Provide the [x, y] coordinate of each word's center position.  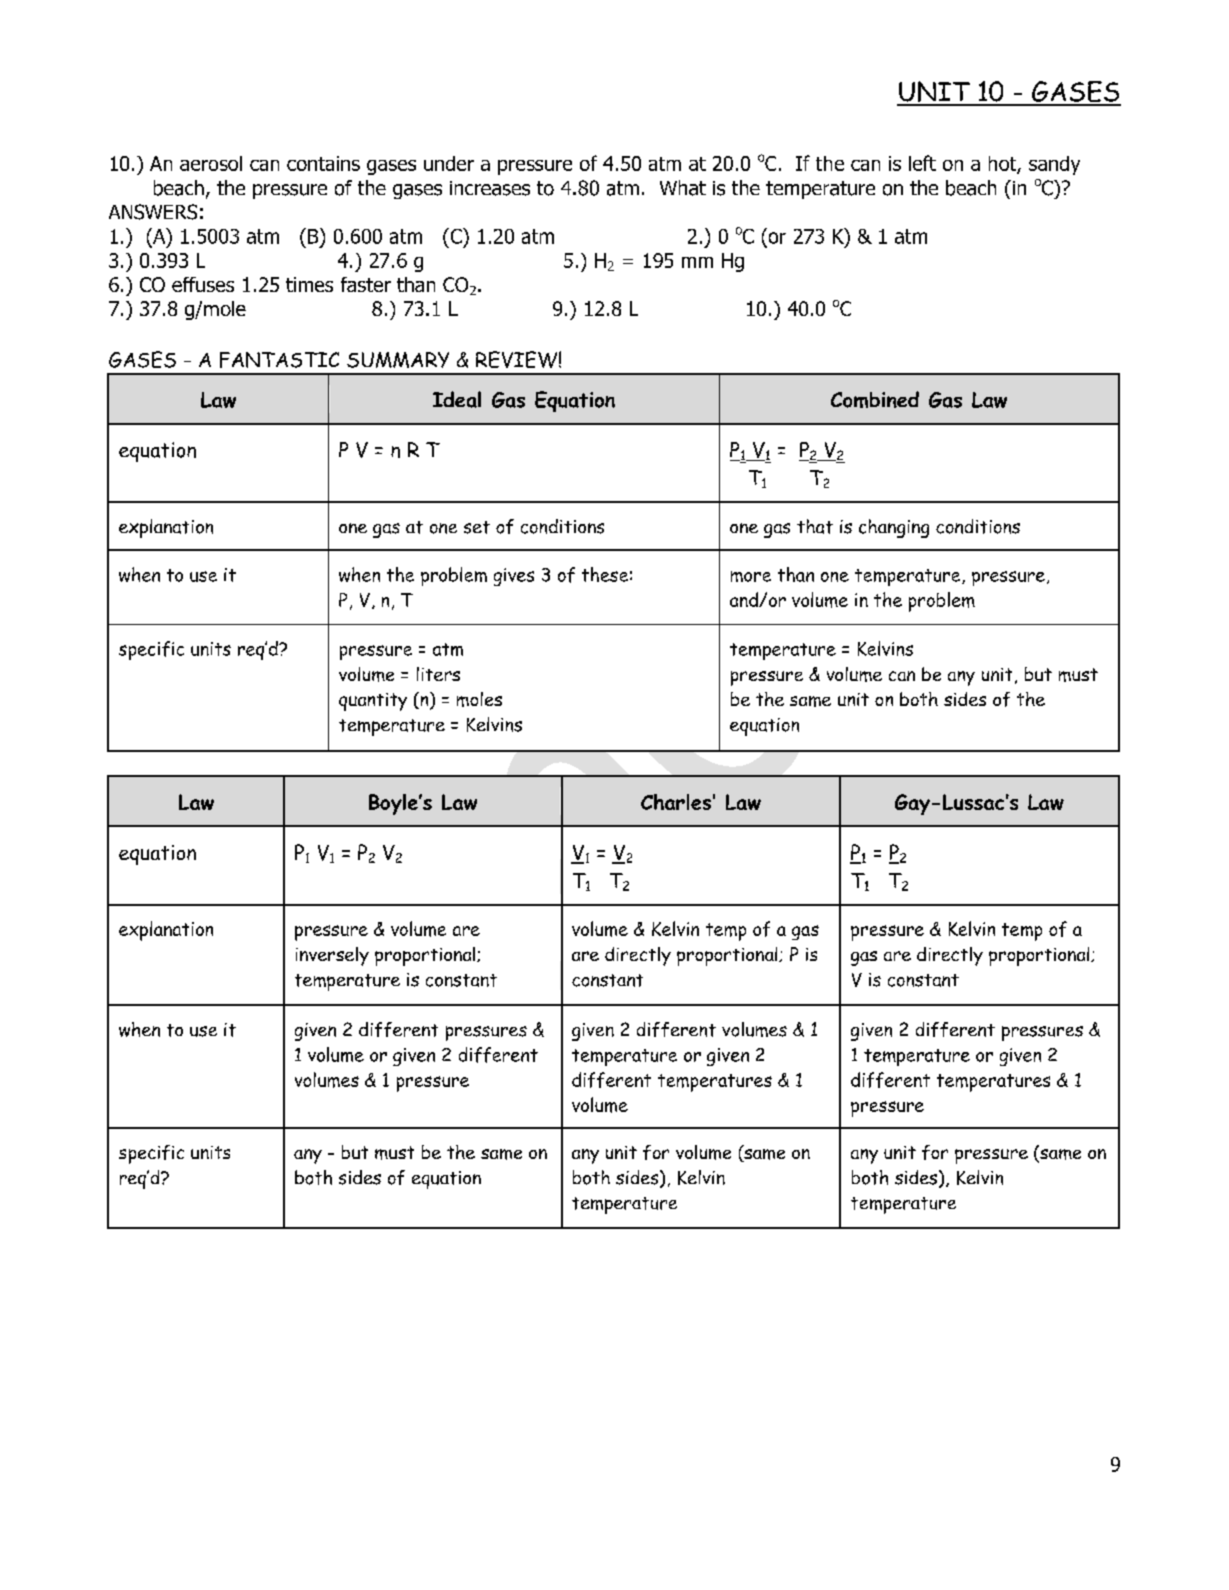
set [477, 527]
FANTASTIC [279, 360]
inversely [332, 956]
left [922, 163]
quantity [373, 702]
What [683, 188]
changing [894, 528]
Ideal [457, 399]
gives [514, 577]
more [751, 576]
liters [438, 674]
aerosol [211, 163]
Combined [875, 399]
